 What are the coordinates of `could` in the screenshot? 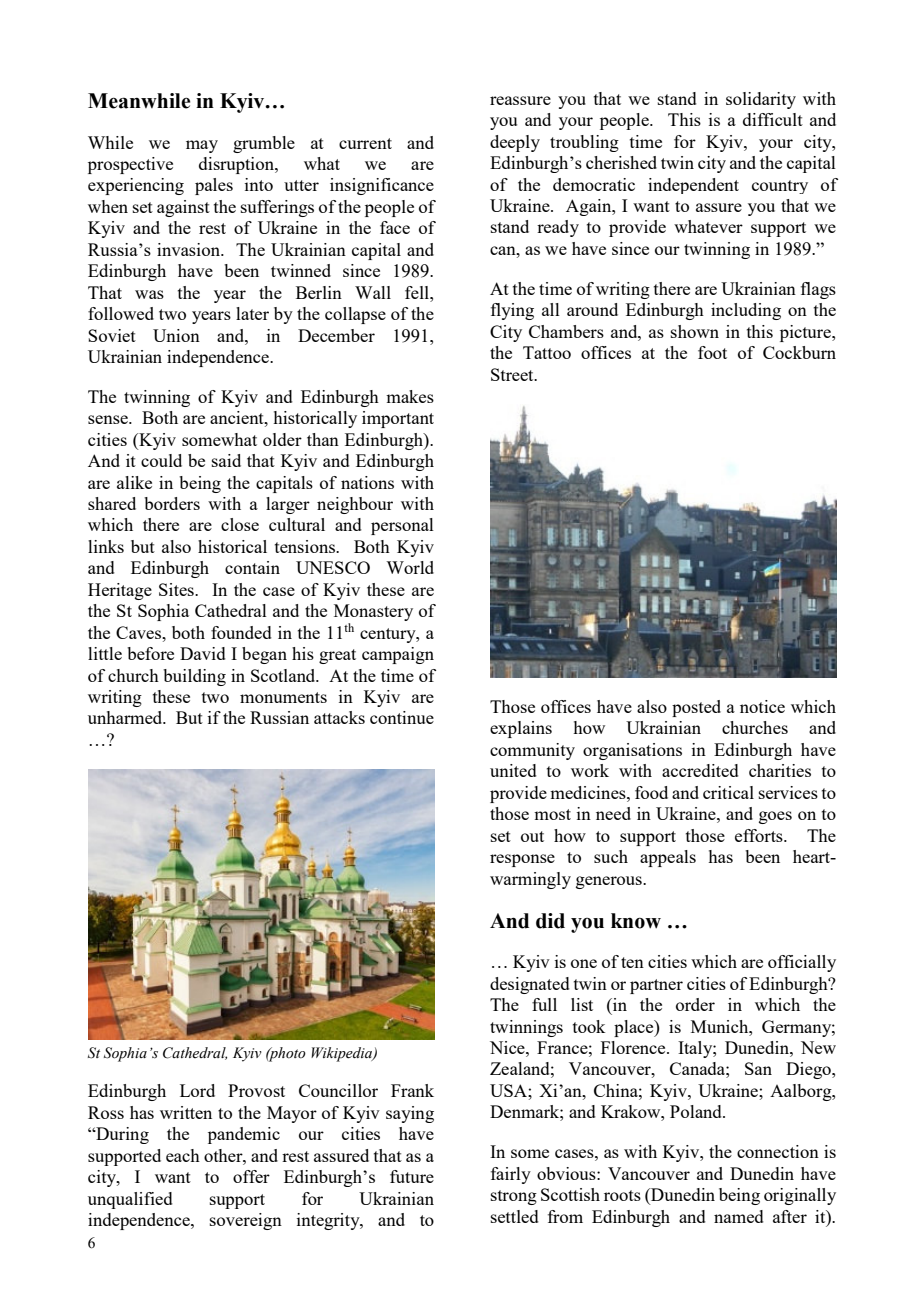 It's located at (161, 460).
